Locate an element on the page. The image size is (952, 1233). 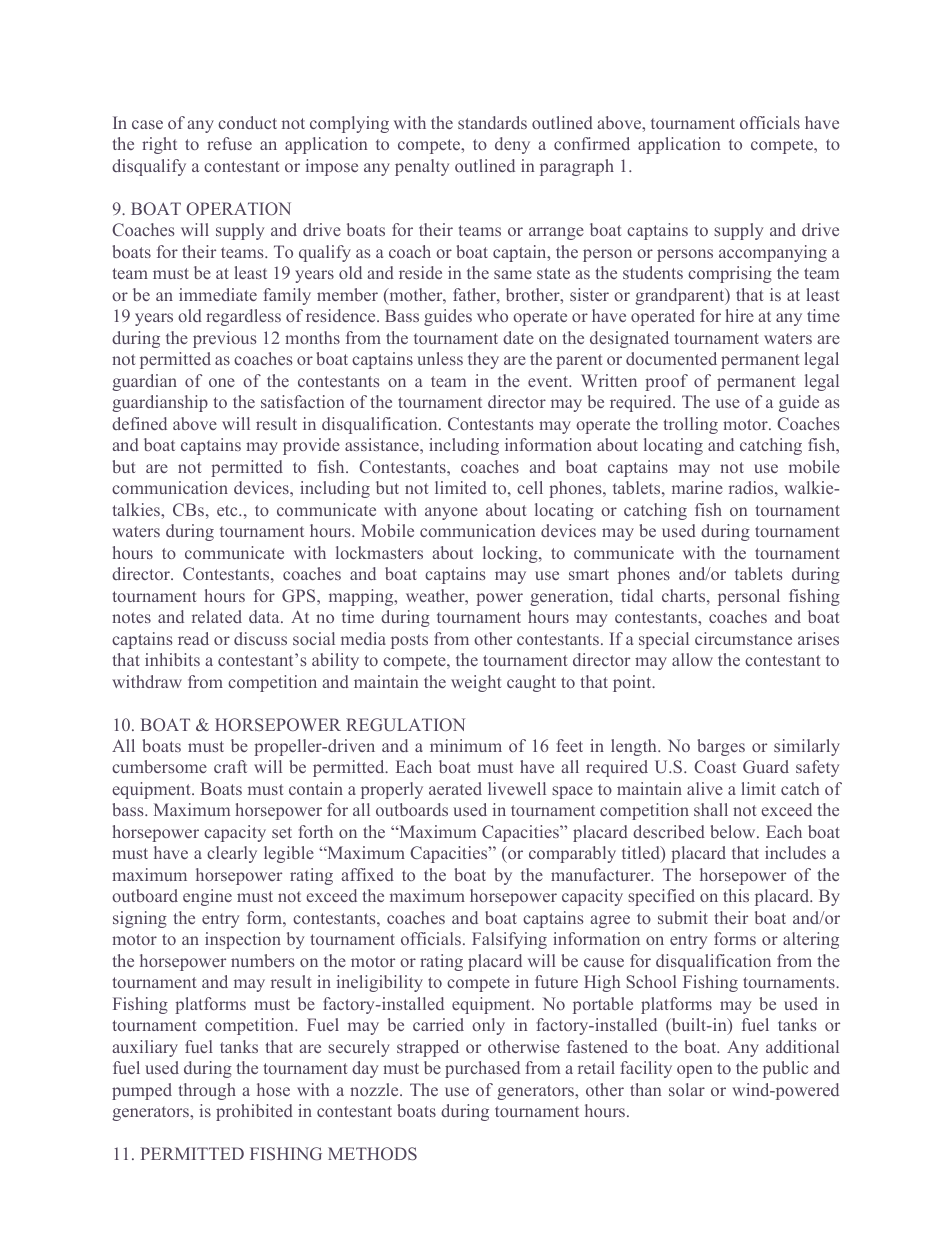
etc is located at coordinates (228, 510).
